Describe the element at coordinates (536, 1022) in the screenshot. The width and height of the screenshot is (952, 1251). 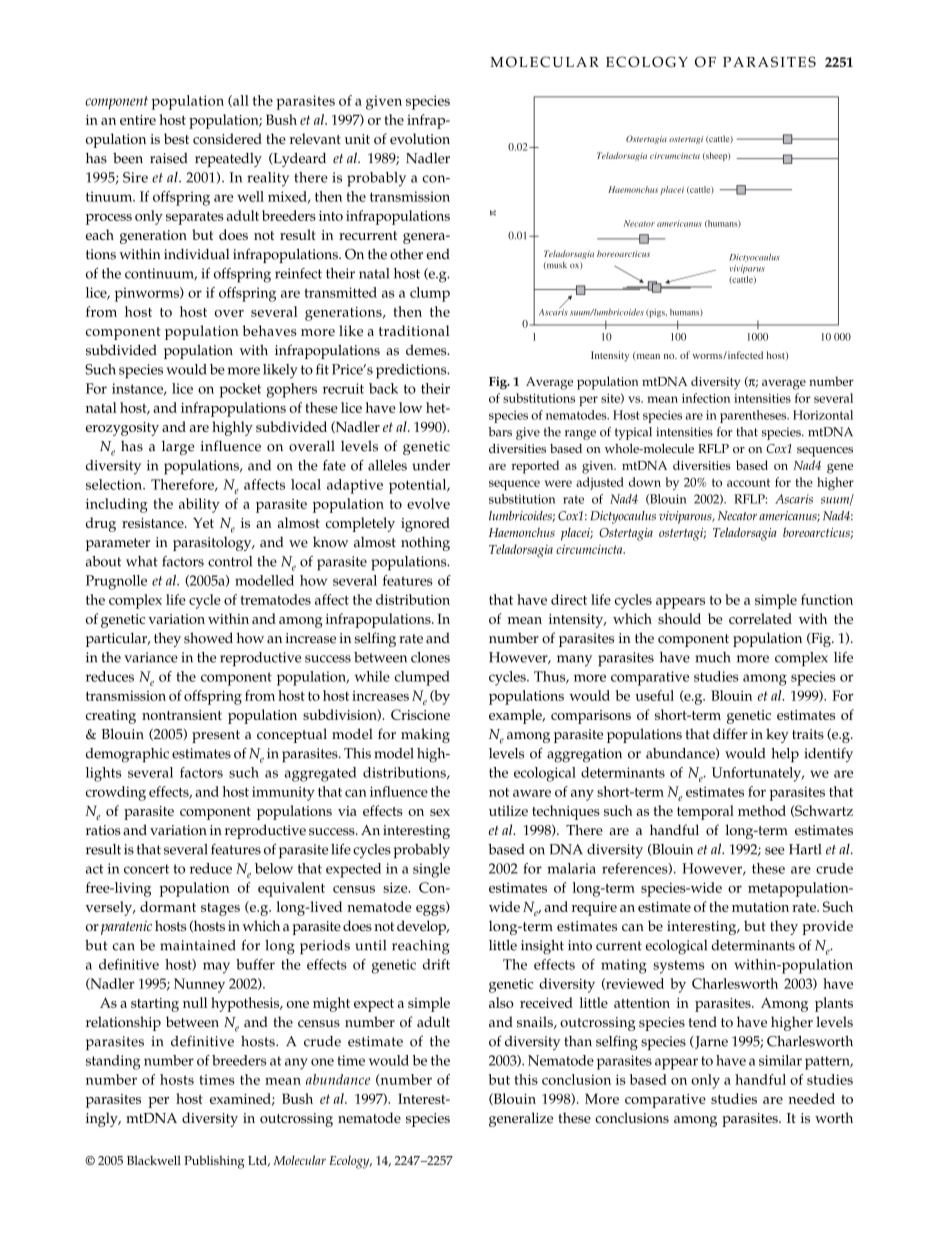
I see `snails` at that location.
